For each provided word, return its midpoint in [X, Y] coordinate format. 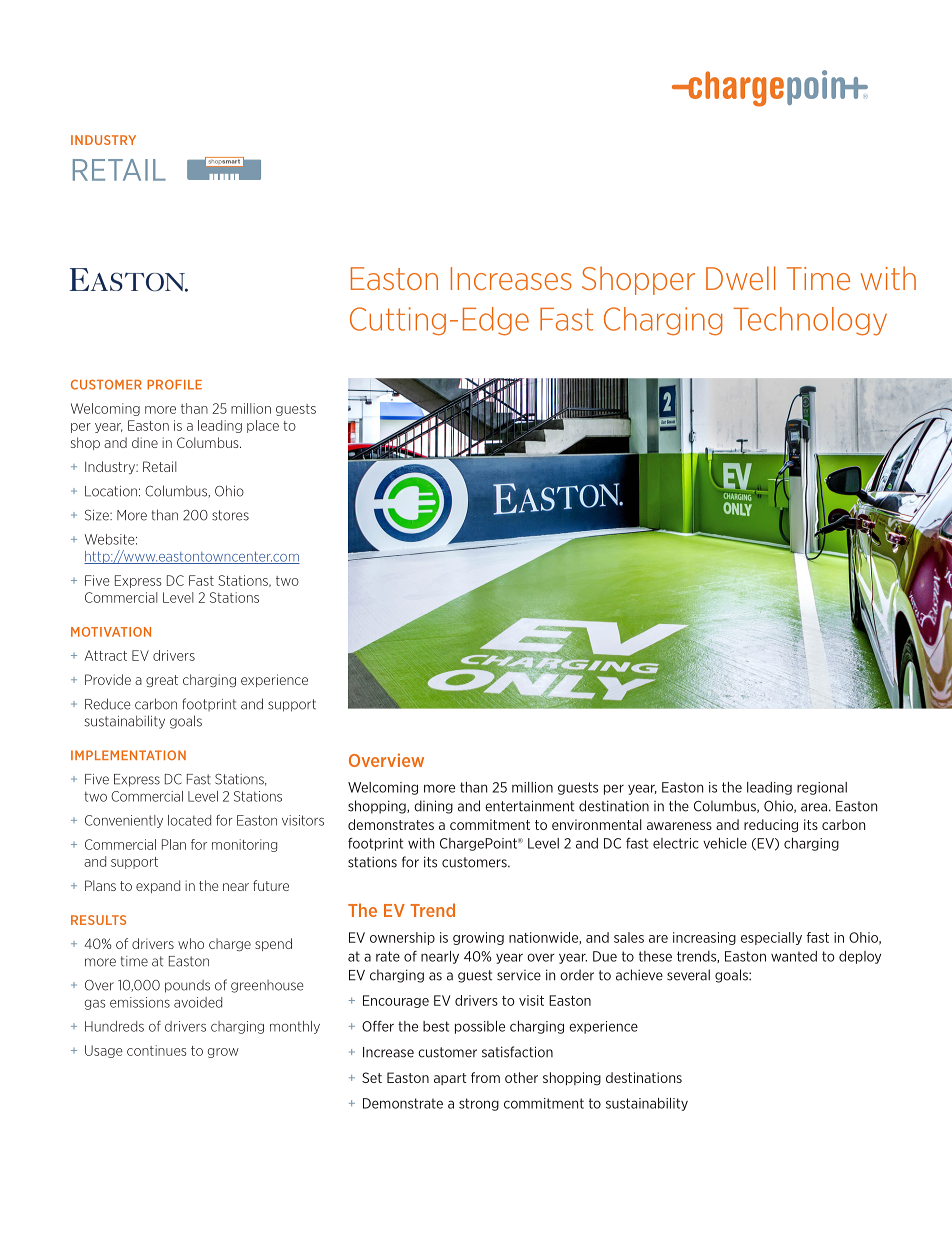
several [688, 975]
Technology [810, 321]
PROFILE [174, 384]
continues [157, 1050]
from [485, 1077]
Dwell [740, 278]
